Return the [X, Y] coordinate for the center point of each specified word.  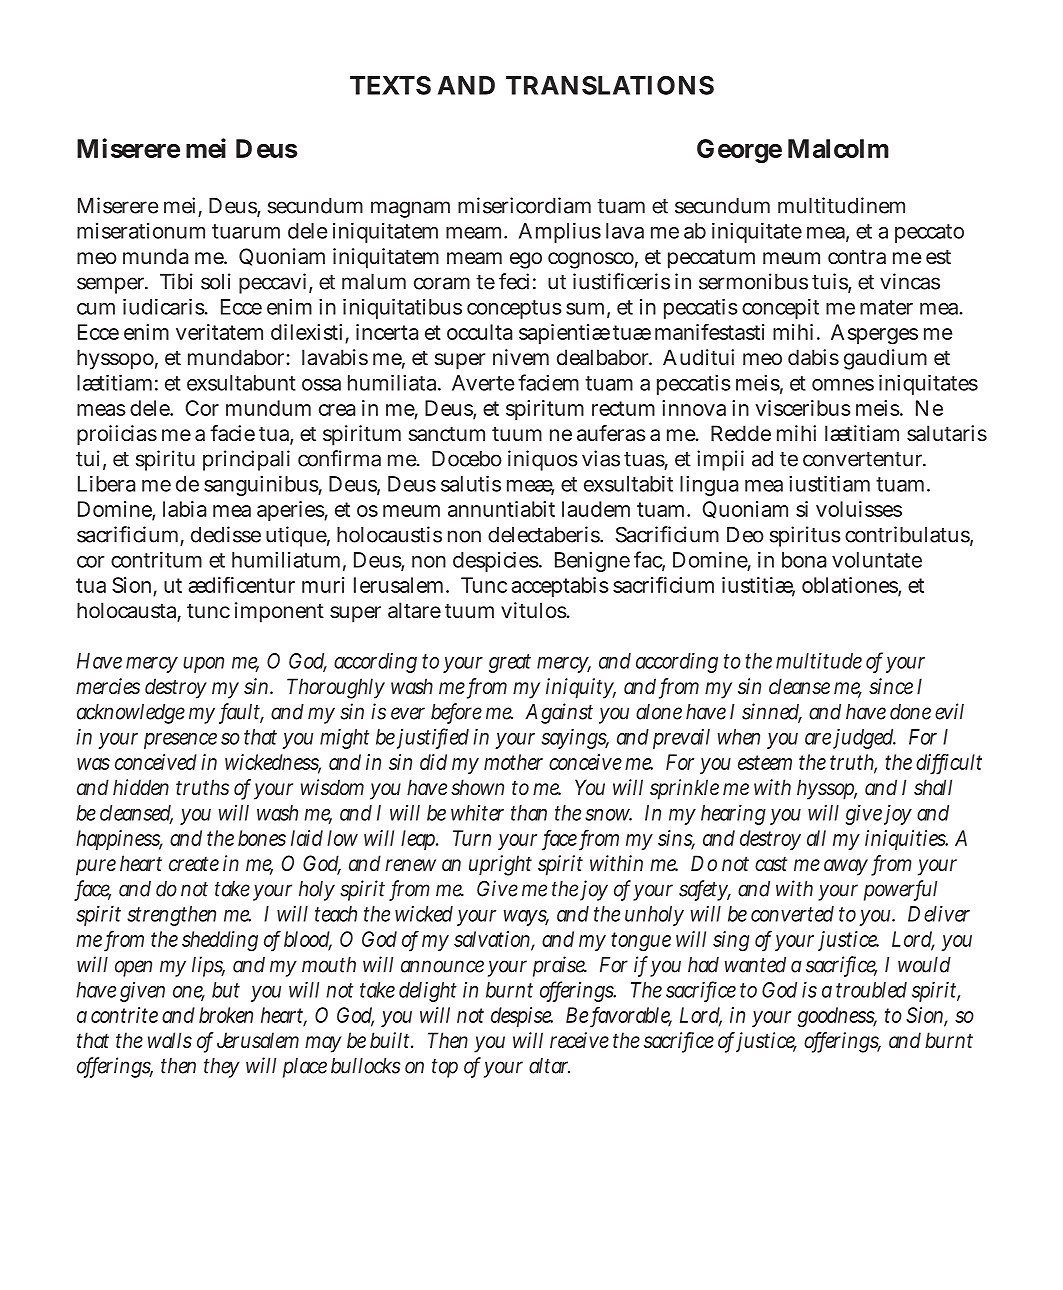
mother [513, 762]
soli [216, 281]
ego [526, 260]
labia [184, 509]
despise [522, 1017]
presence [180, 741]
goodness [837, 1017]
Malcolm [838, 148]
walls [170, 1040]
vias [601, 458]
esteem [765, 762]
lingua [709, 486]
